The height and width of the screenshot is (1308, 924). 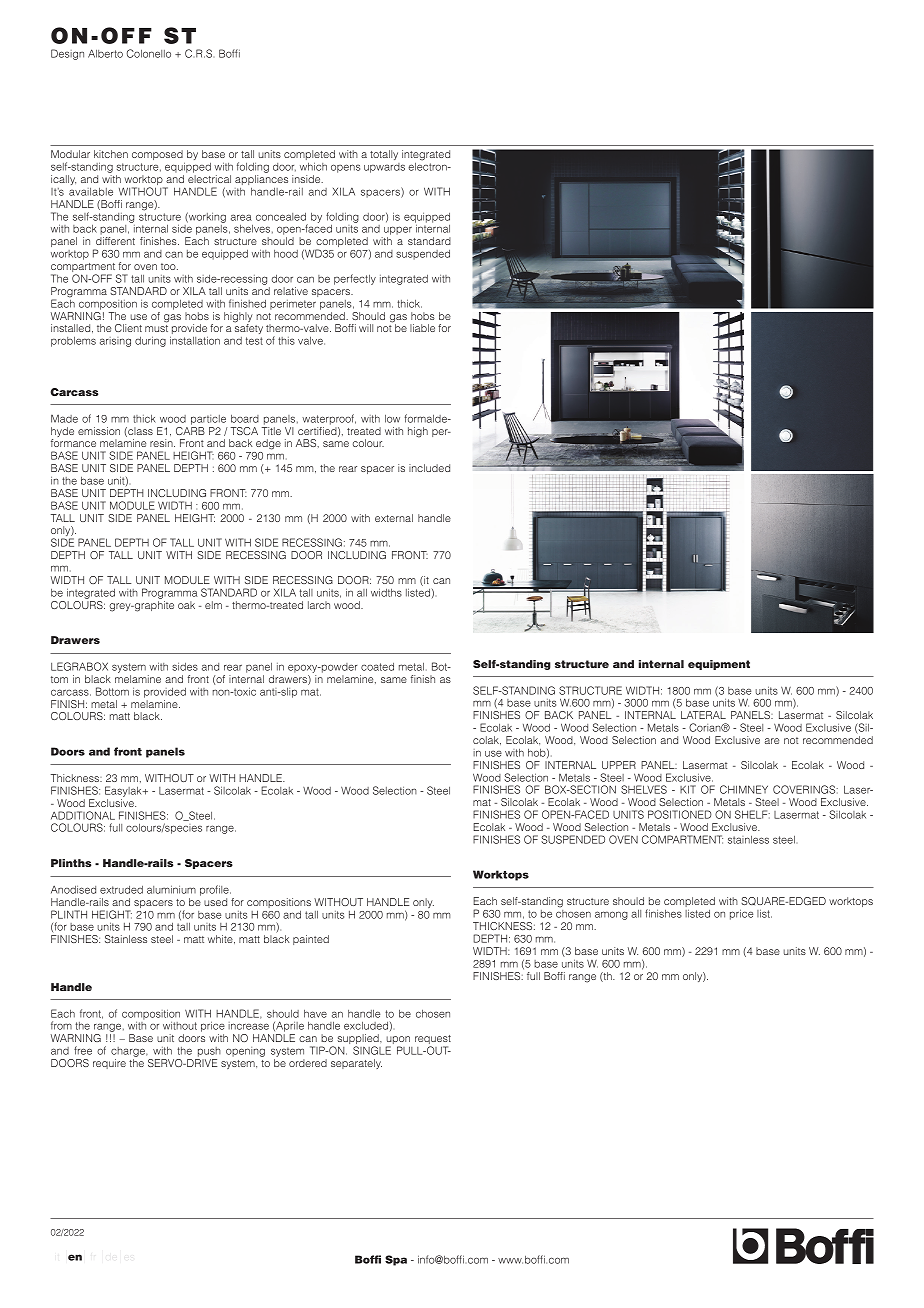 What do you see at coordinates (112, 691) in the screenshot?
I see `Bottom` at bounding box center [112, 691].
